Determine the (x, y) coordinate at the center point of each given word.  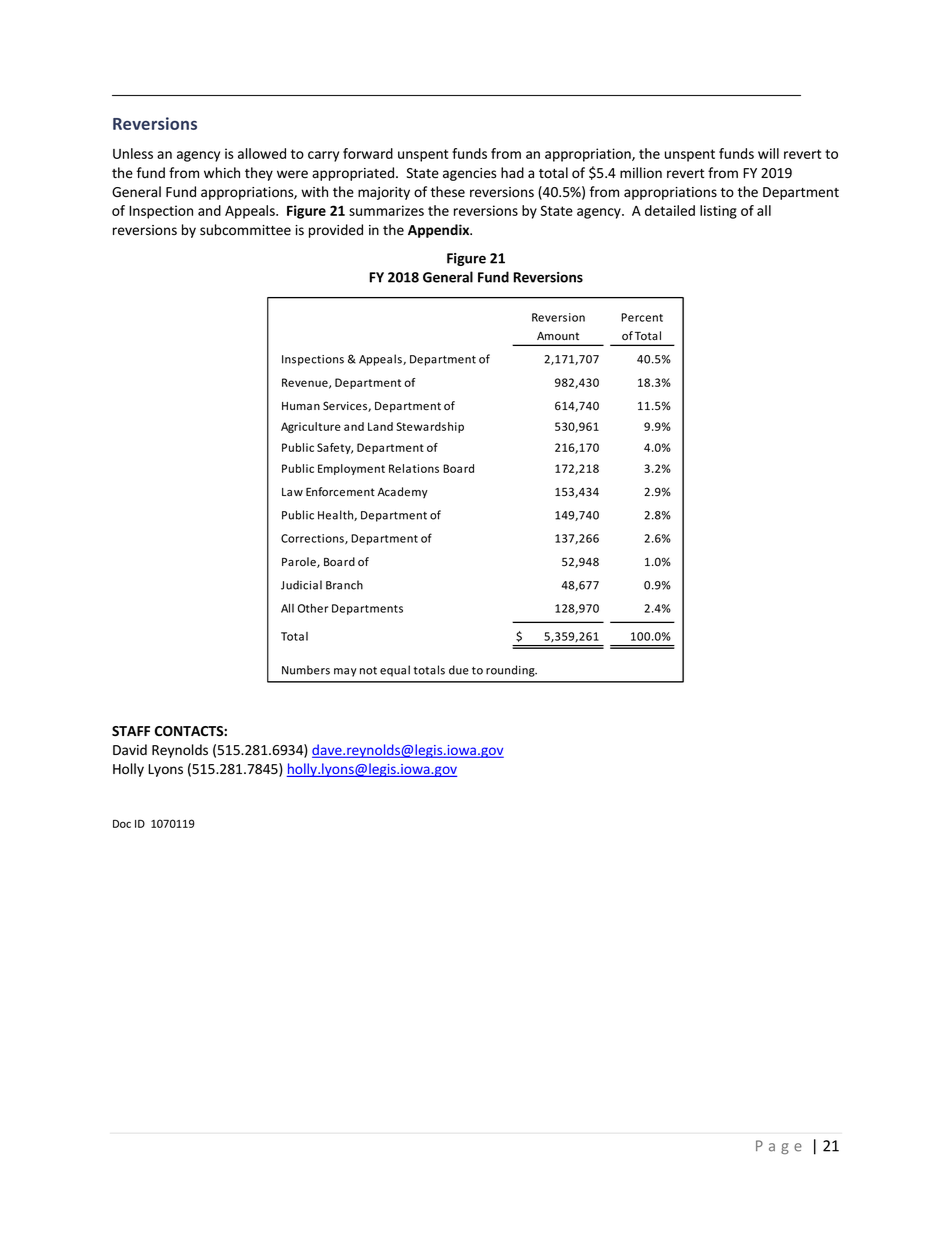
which (222, 172)
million (641, 173)
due (459, 670)
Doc (122, 823)
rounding (511, 671)
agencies (469, 174)
